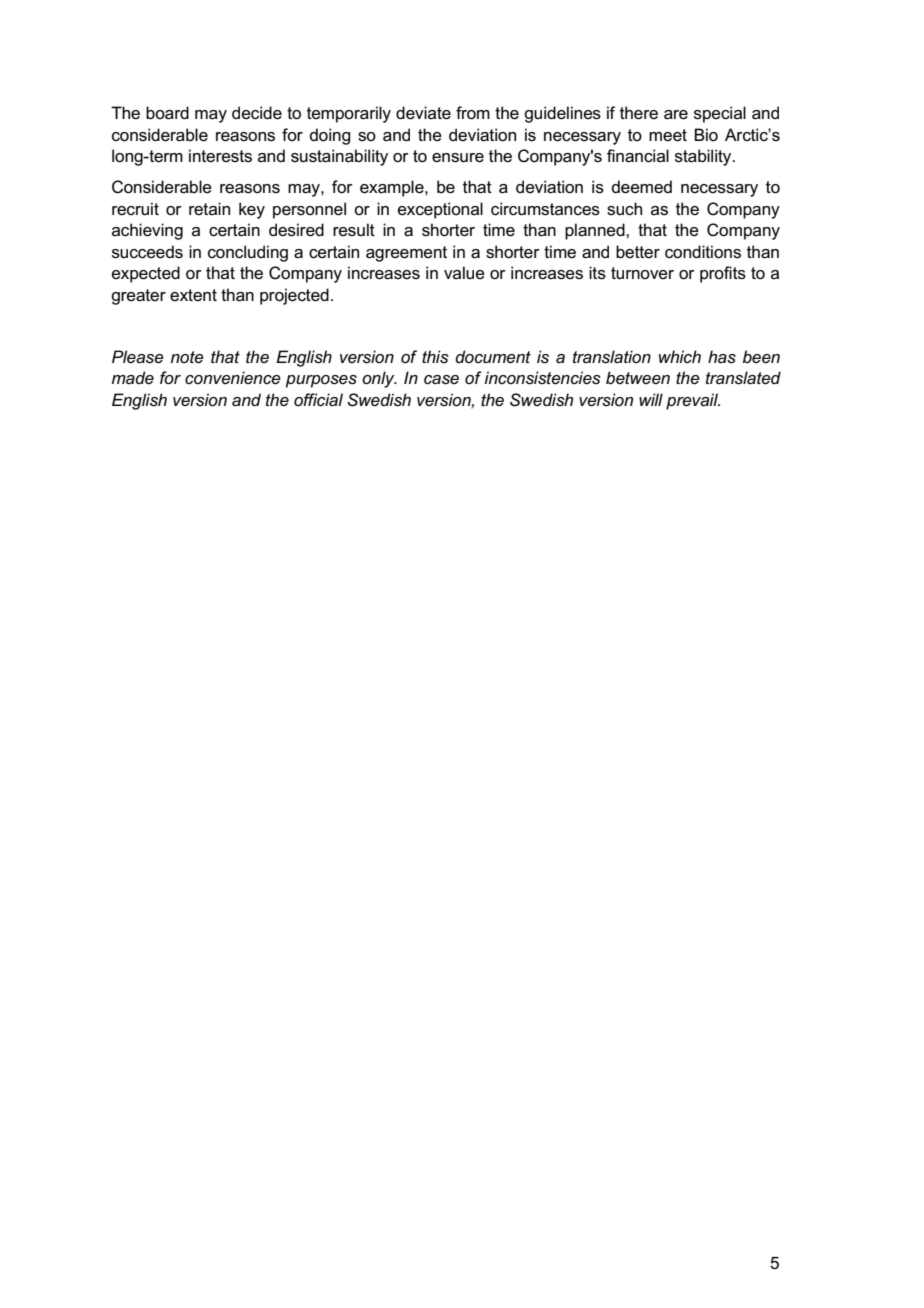 Image resolution: width=924 pixels, height=1308 pixels. I want to click on deviate, so click(423, 113).
